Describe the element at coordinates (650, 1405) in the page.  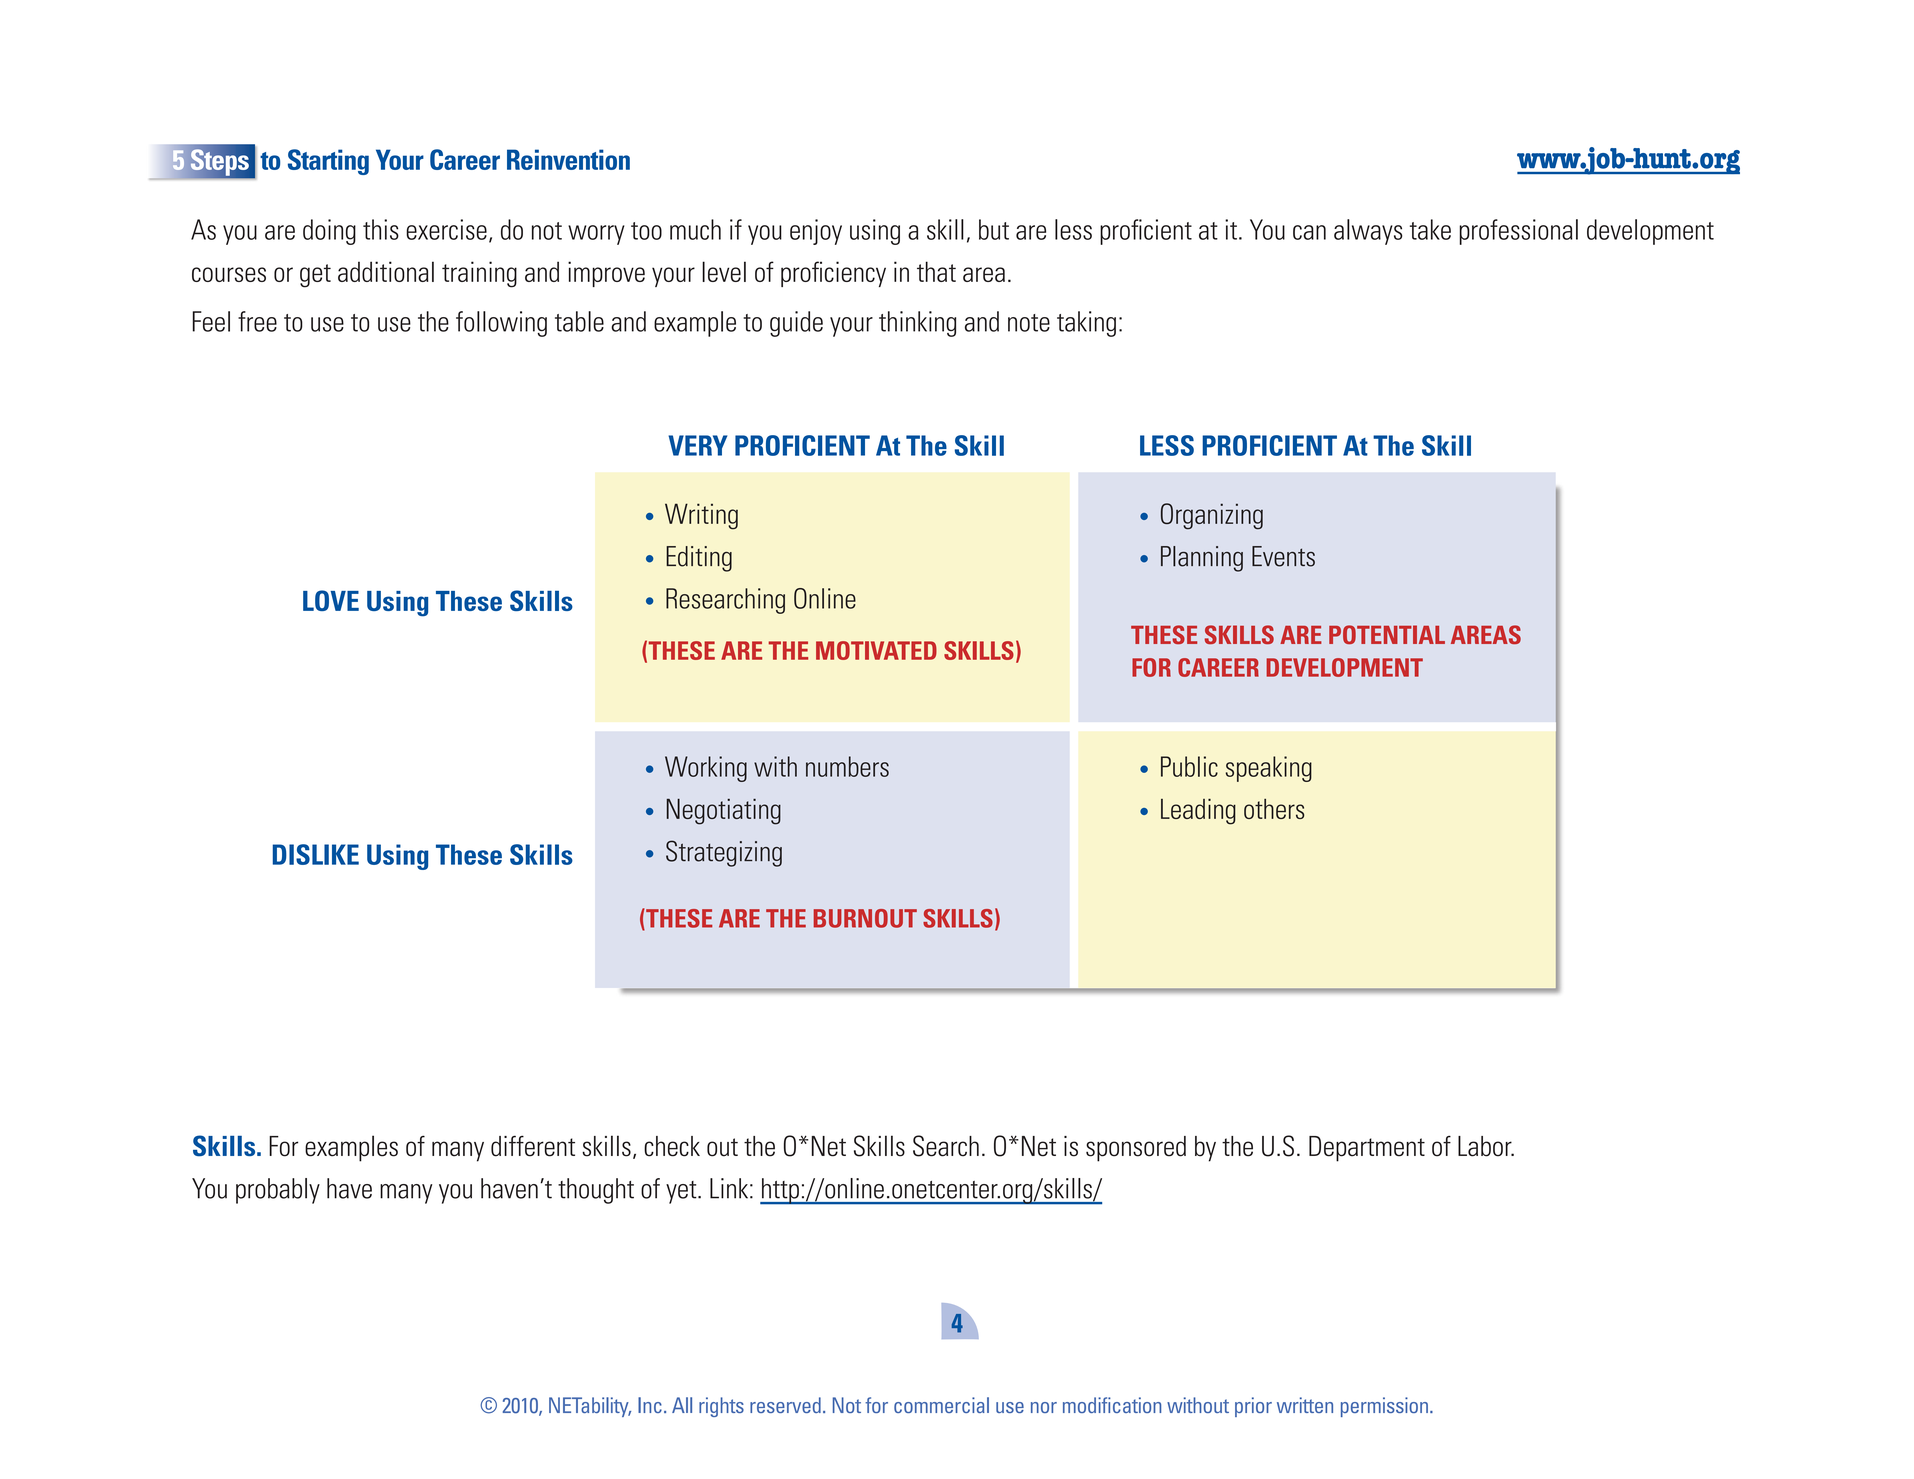
I see `Inc` at that location.
